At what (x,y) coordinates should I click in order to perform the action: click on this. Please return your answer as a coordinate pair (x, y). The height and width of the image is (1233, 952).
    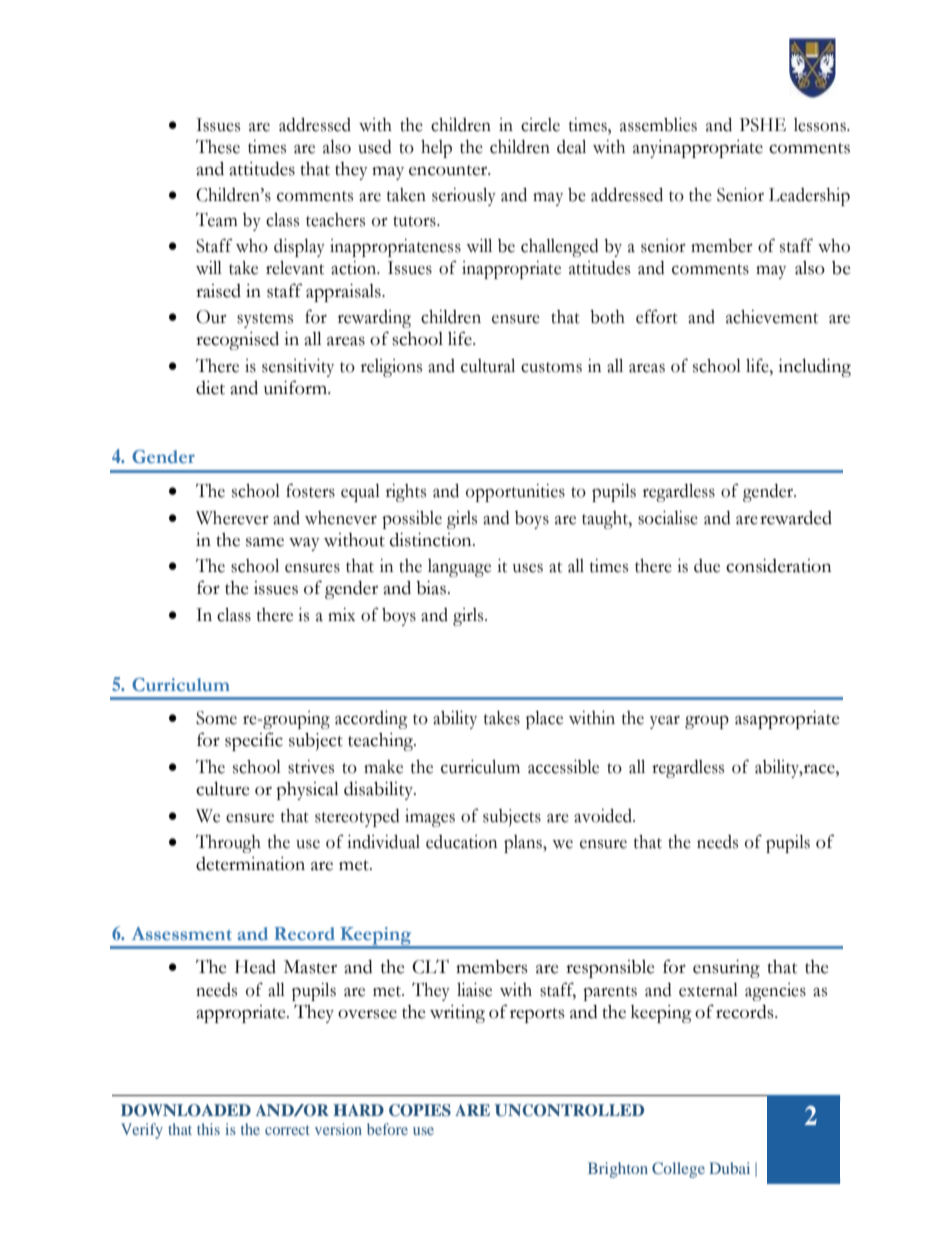
    Looking at the image, I should click on (208, 1129).
